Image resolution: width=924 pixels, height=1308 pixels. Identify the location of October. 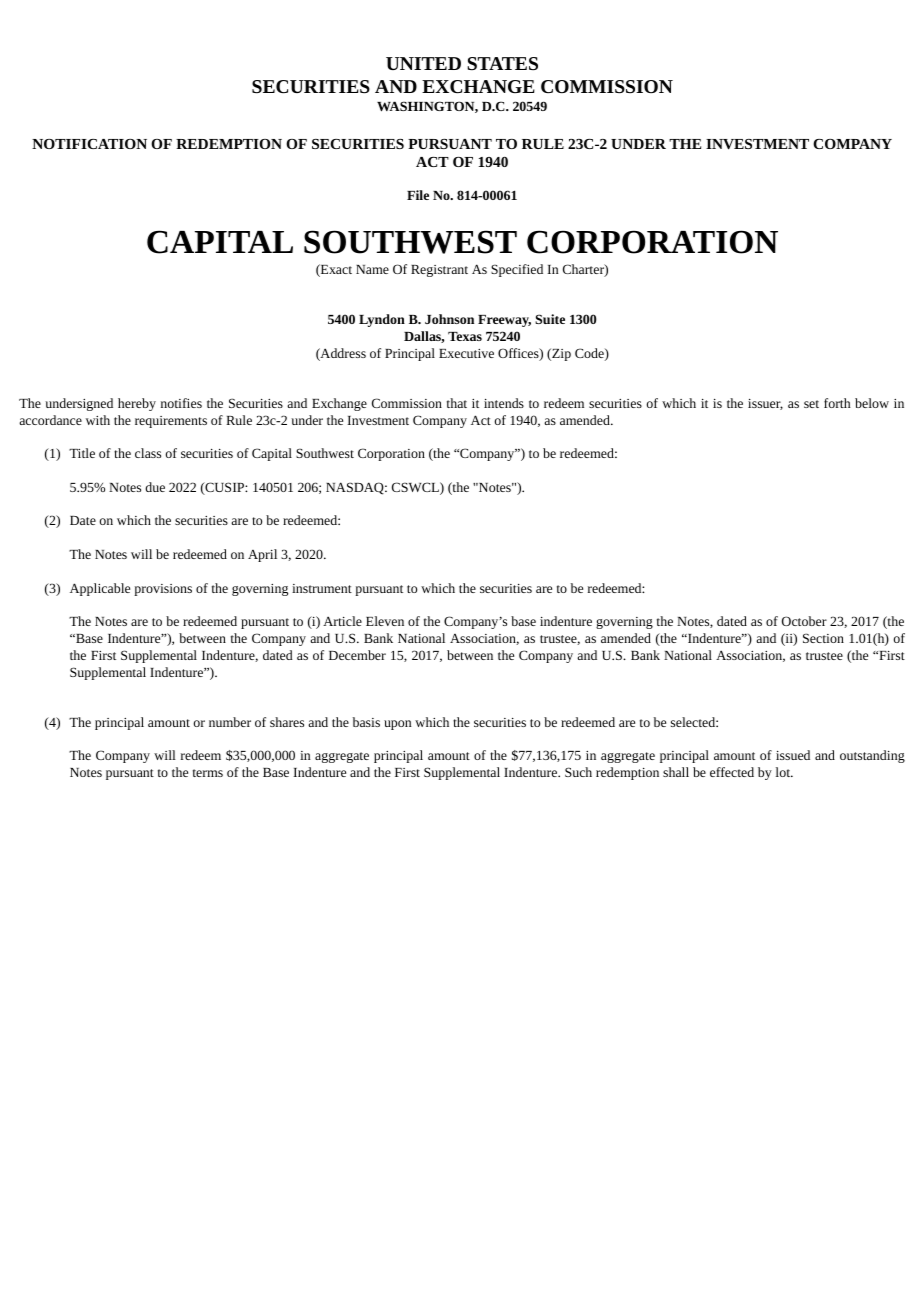
(804, 621).
